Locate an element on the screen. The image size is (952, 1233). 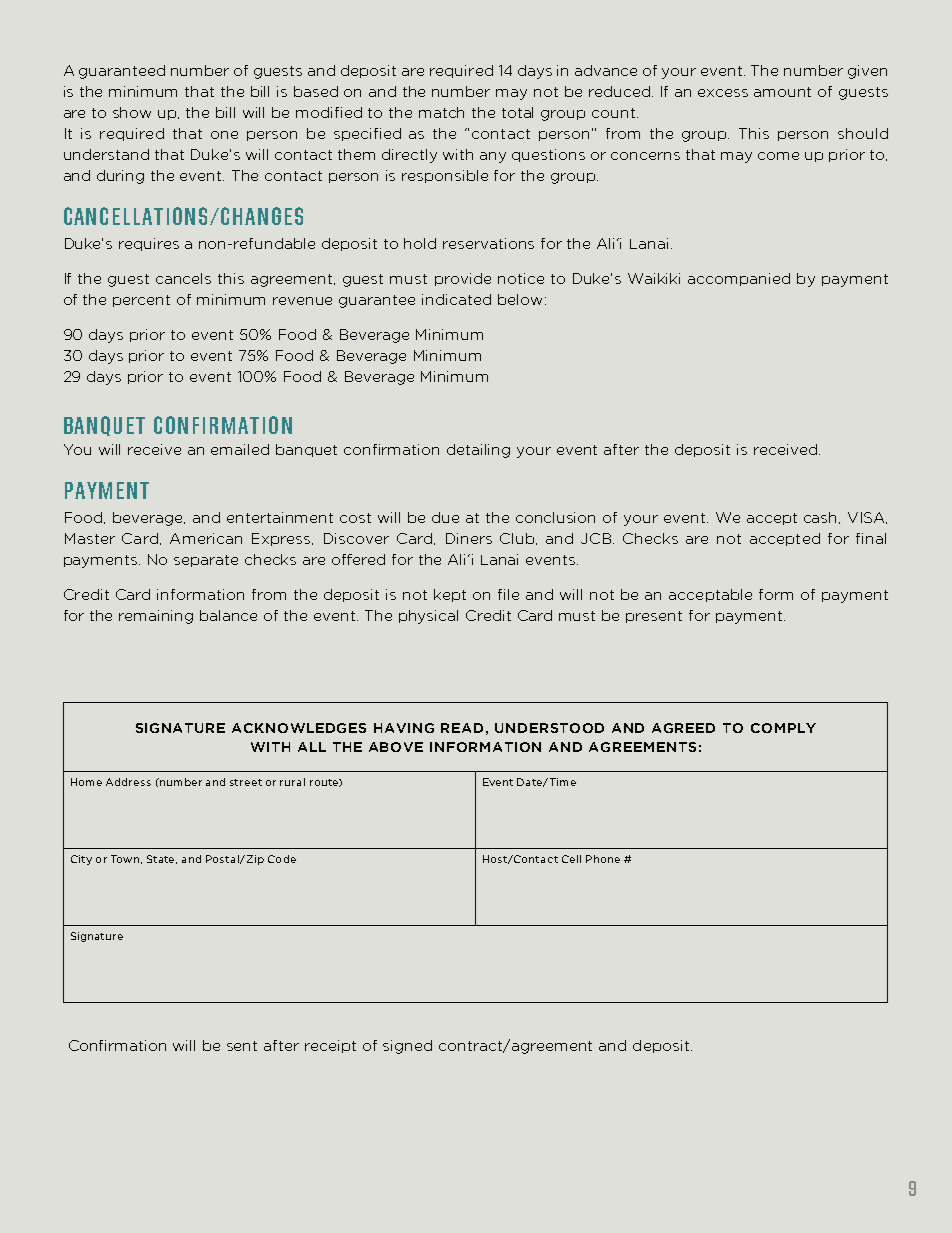
separate is located at coordinates (206, 561).
